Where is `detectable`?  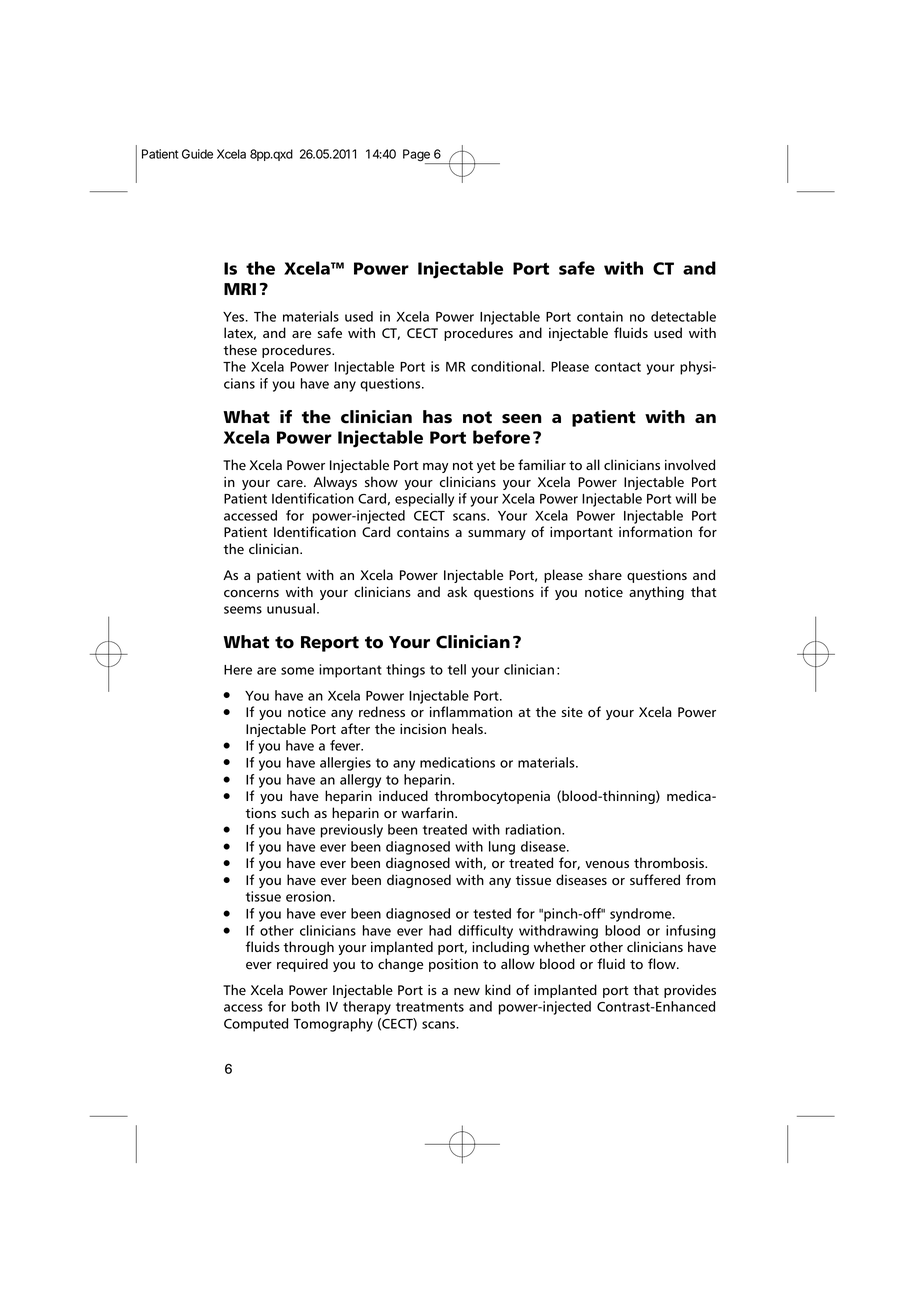
detectable is located at coordinates (683, 316).
